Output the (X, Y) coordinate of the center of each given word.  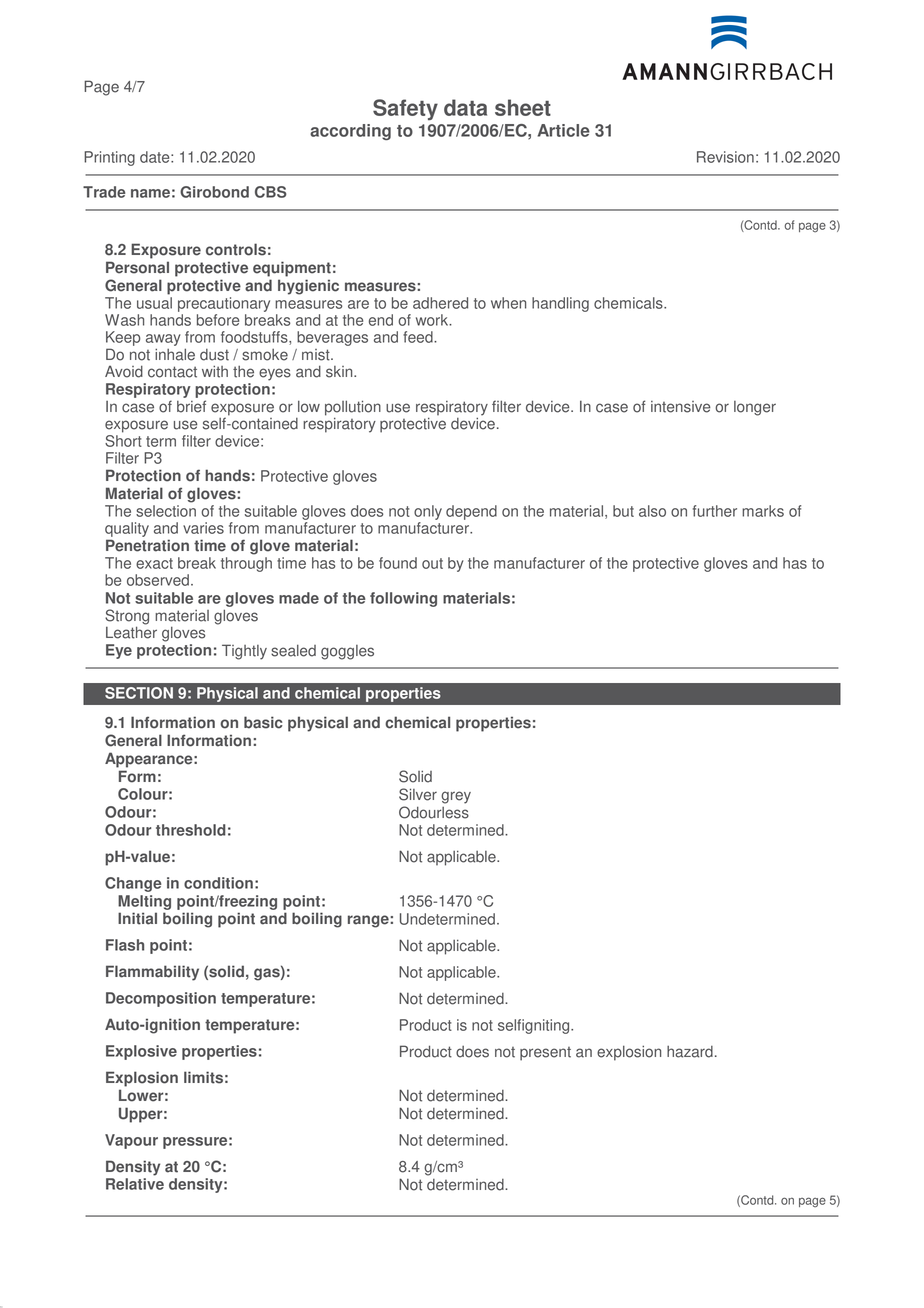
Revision (725, 157)
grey (456, 797)
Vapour (131, 1141)
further (715, 511)
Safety (405, 109)
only (428, 512)
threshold (191, 830)
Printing (109, 158)
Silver (418, 794)
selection (166, 511)
